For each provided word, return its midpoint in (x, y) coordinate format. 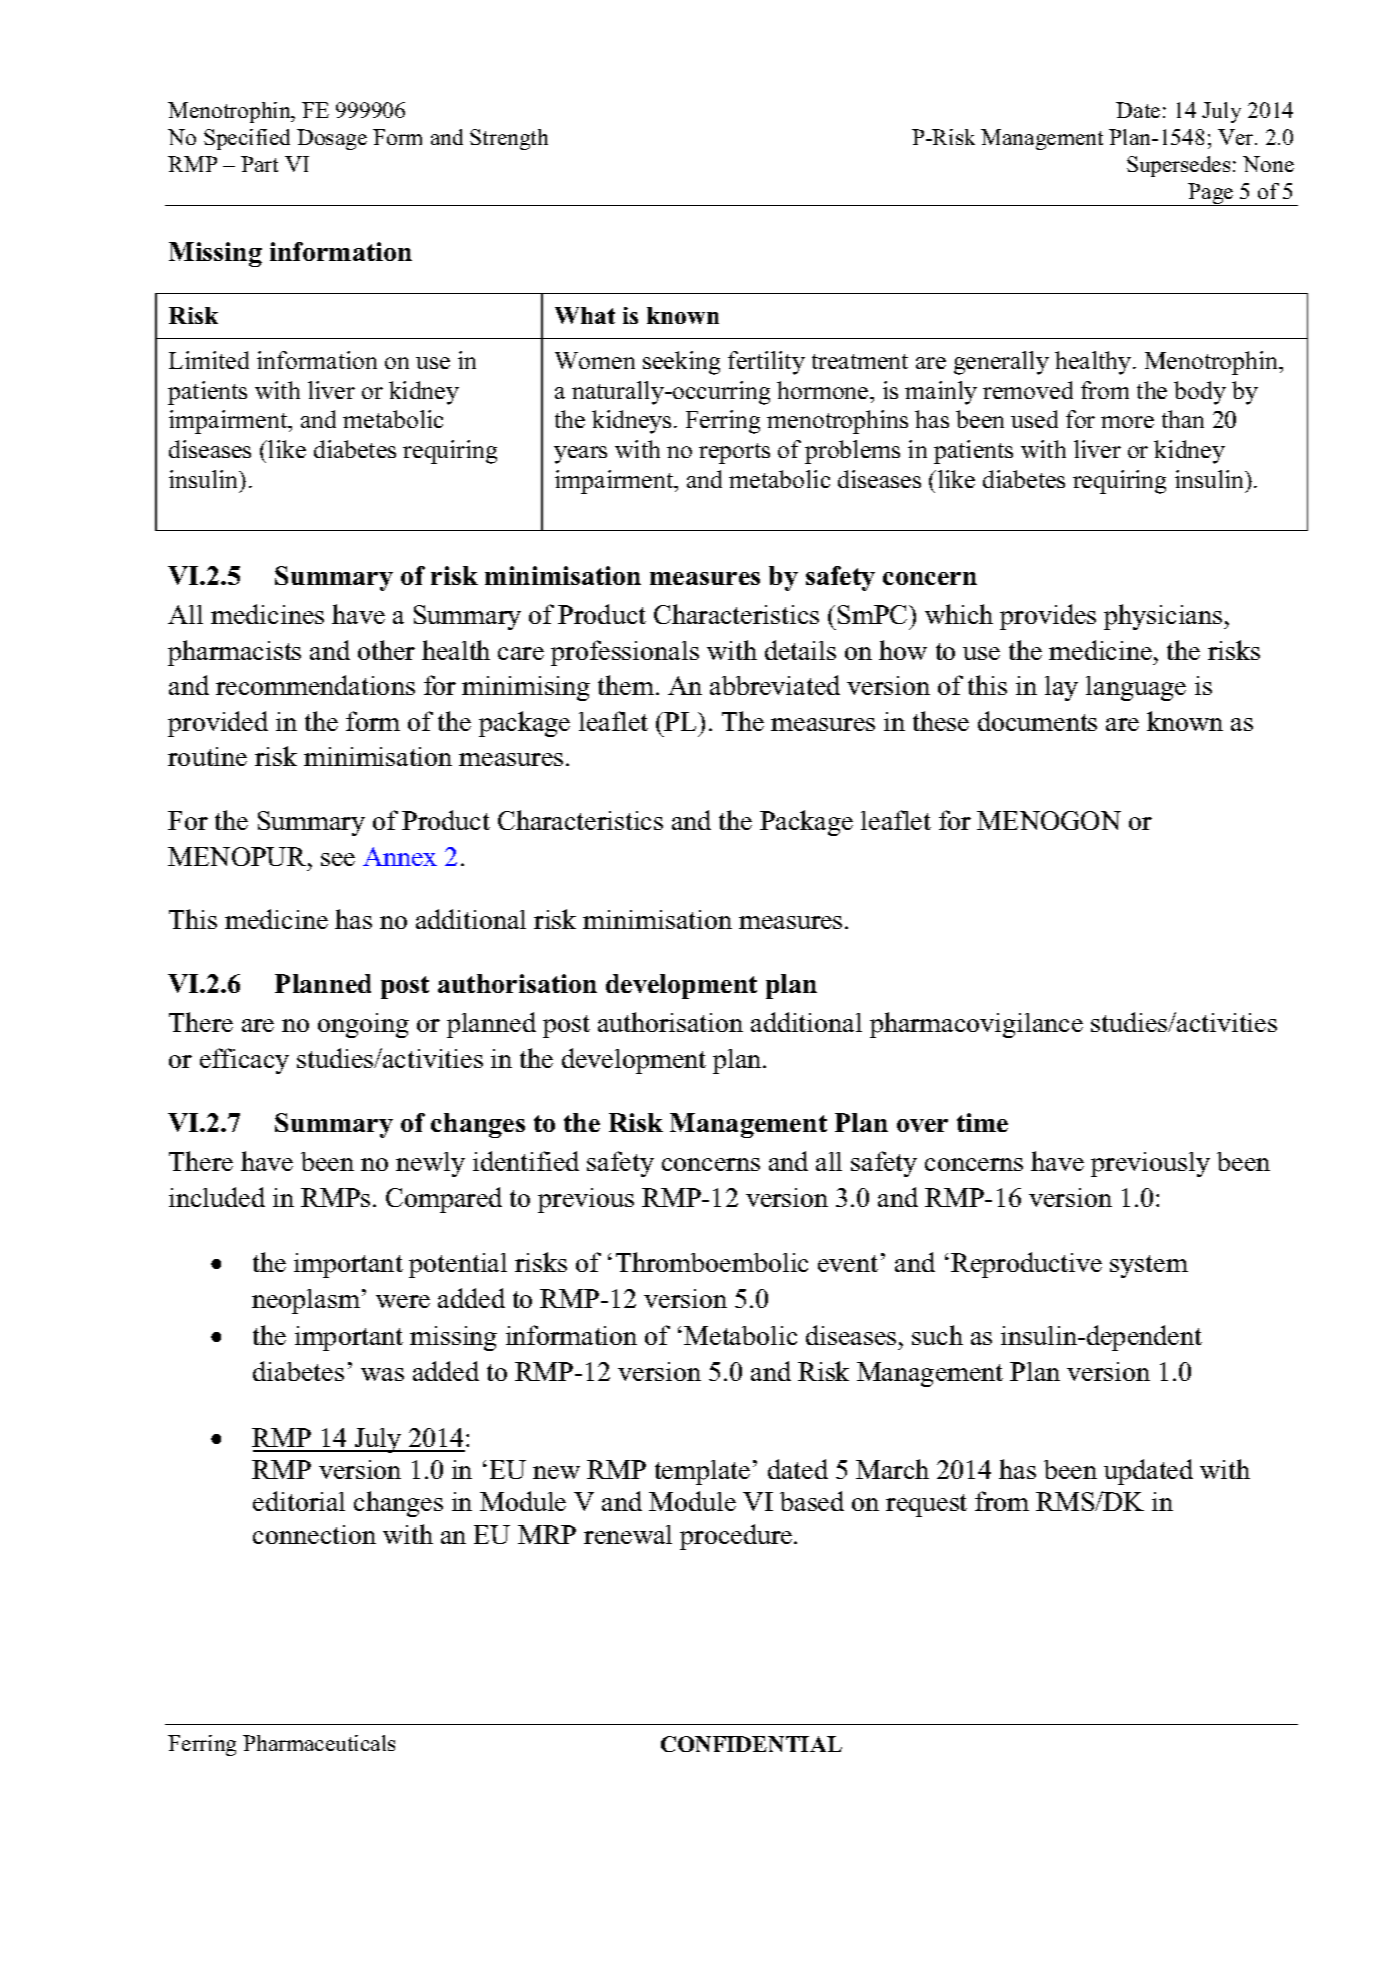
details (800, 650)
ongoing (363, 1025)
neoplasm (306, 1301)
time (982, 1122)
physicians (1164, 617)
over (922, 1125)
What (585, 315)
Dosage (332, 139)
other (386, 650)
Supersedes (1178, 166)
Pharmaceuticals (319, 1743)
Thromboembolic (712, 1262)
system (1149, 1266)
